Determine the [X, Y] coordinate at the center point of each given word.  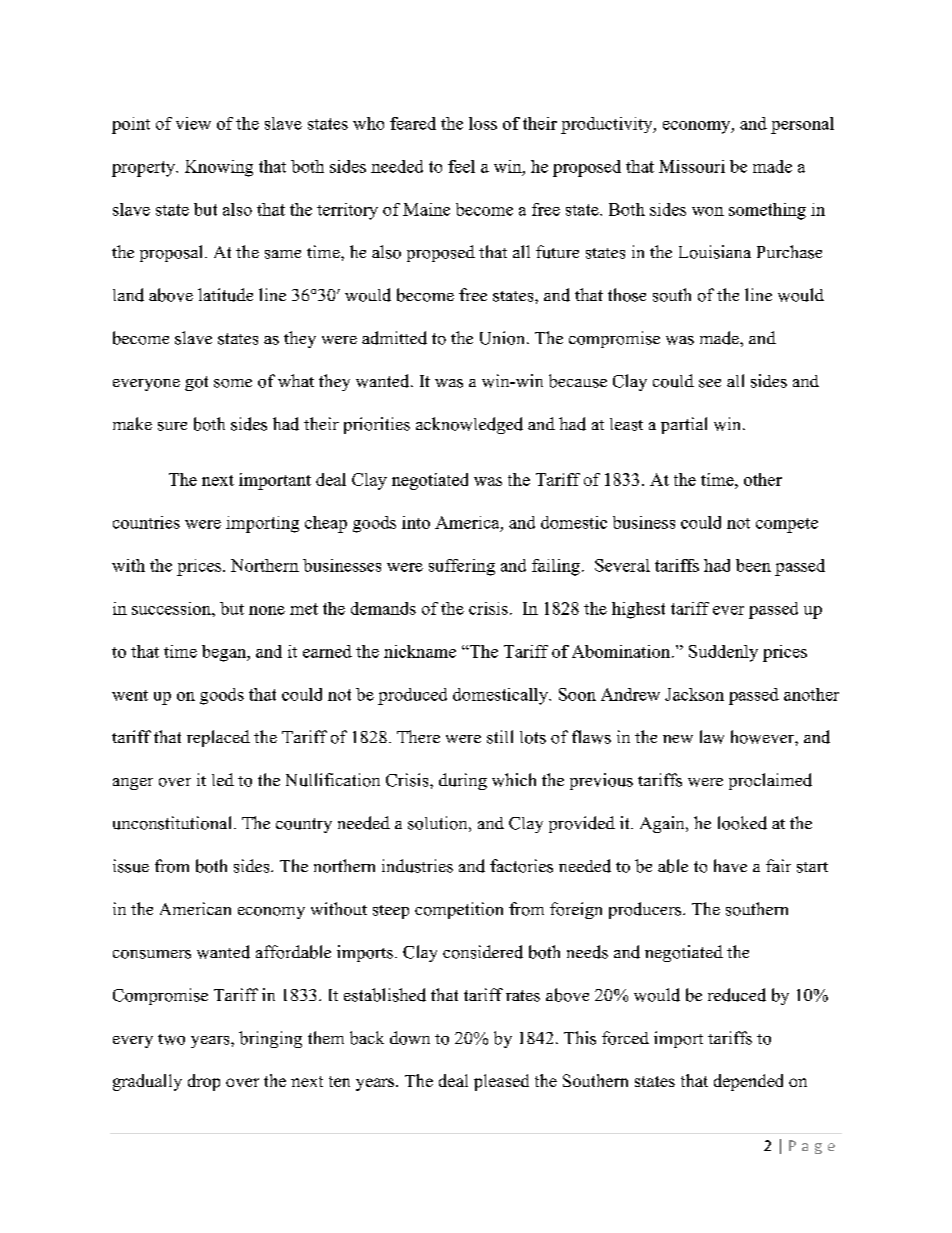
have [730, 865]
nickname [420, 651]
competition [459, 910]
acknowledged [469, 425]
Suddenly [723, 653]
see [710, 383]
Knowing [219, 168]
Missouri [692, 166]
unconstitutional [172, 823]
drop [204, 1082]
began [225, 653]
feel [461, 166]
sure [172, 426]
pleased [501, 1082]
